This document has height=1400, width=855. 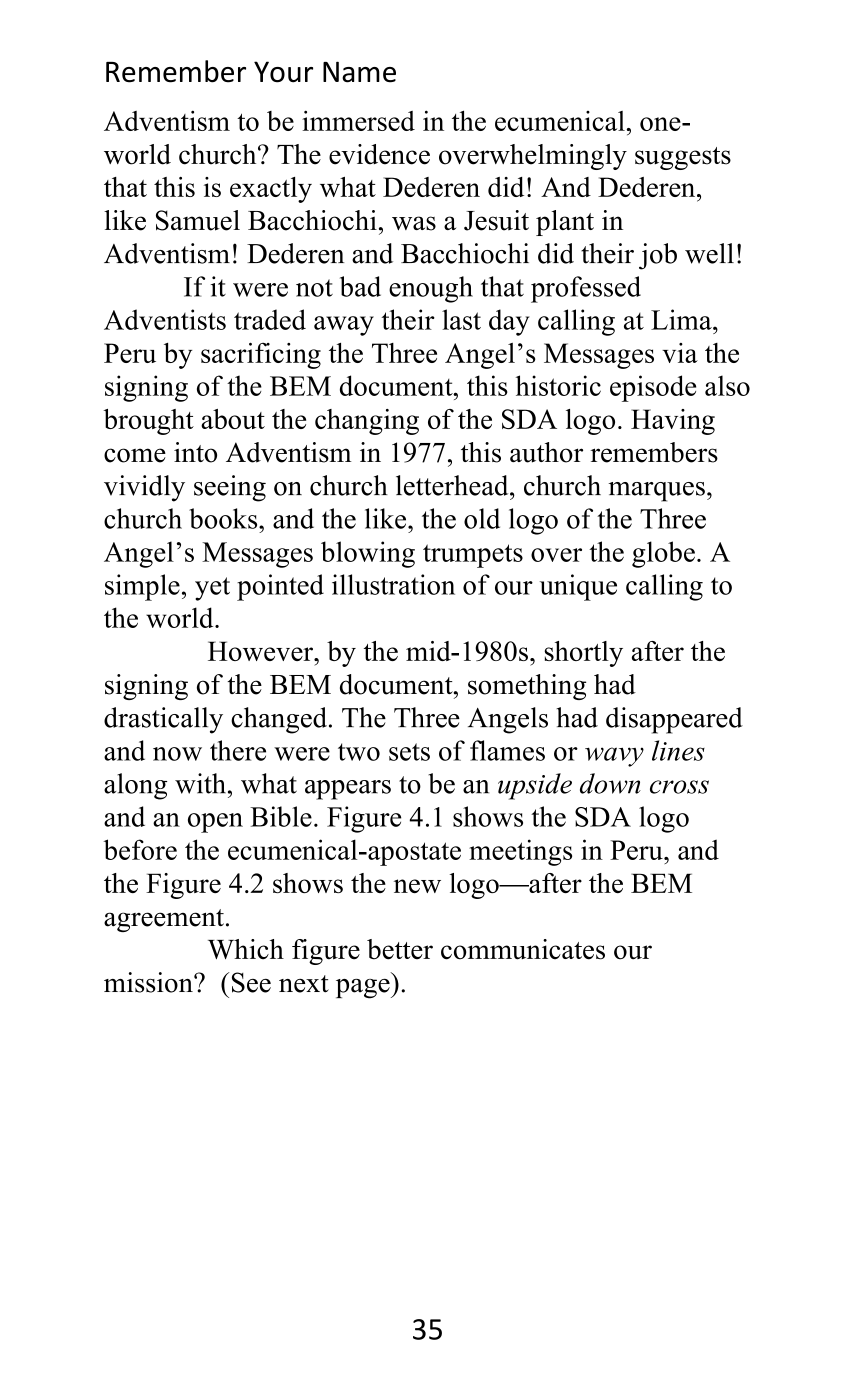 I want to click on Your, so click(x=283, y=72).
